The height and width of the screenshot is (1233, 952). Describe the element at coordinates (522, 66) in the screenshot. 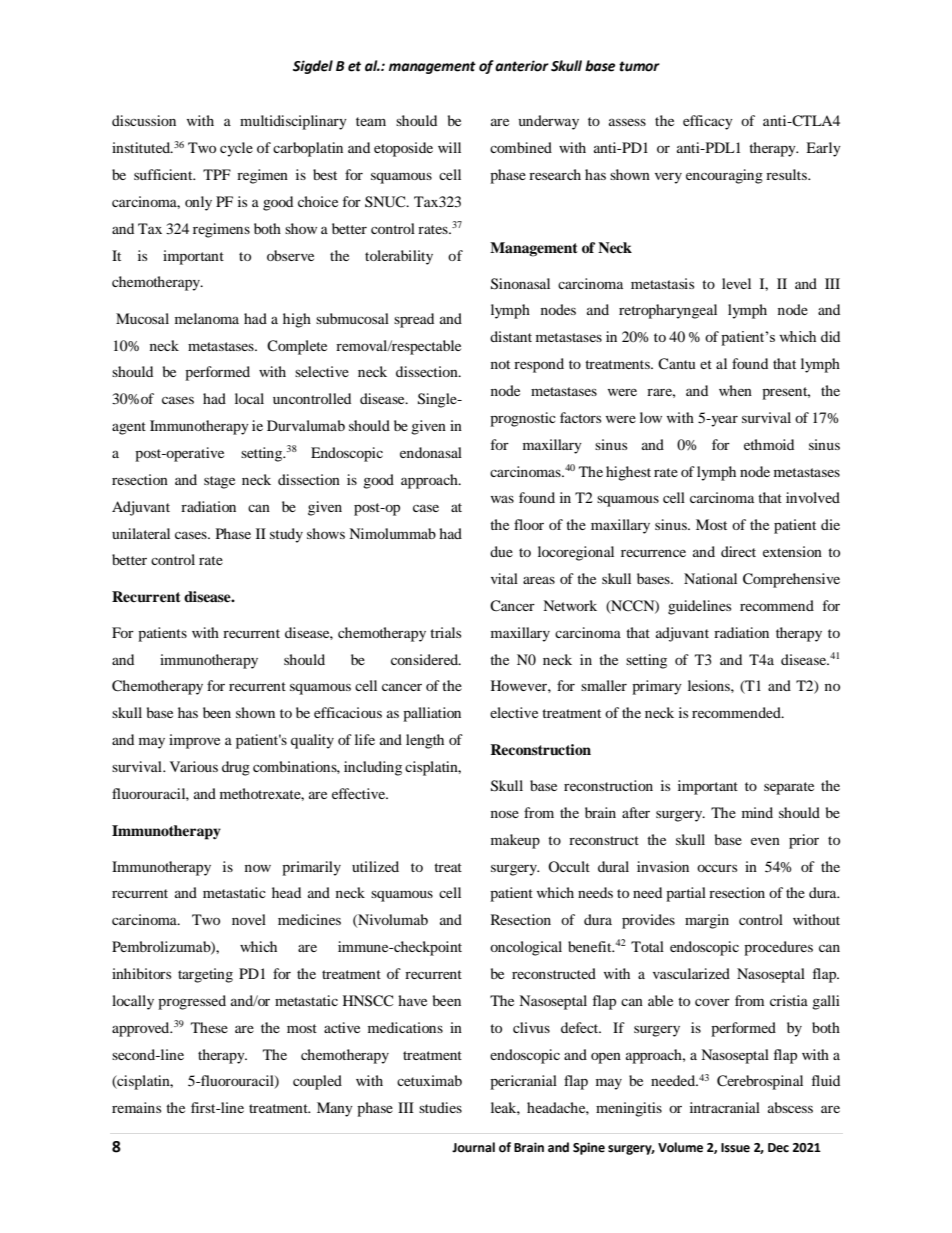

I see `anterior` at that location.
